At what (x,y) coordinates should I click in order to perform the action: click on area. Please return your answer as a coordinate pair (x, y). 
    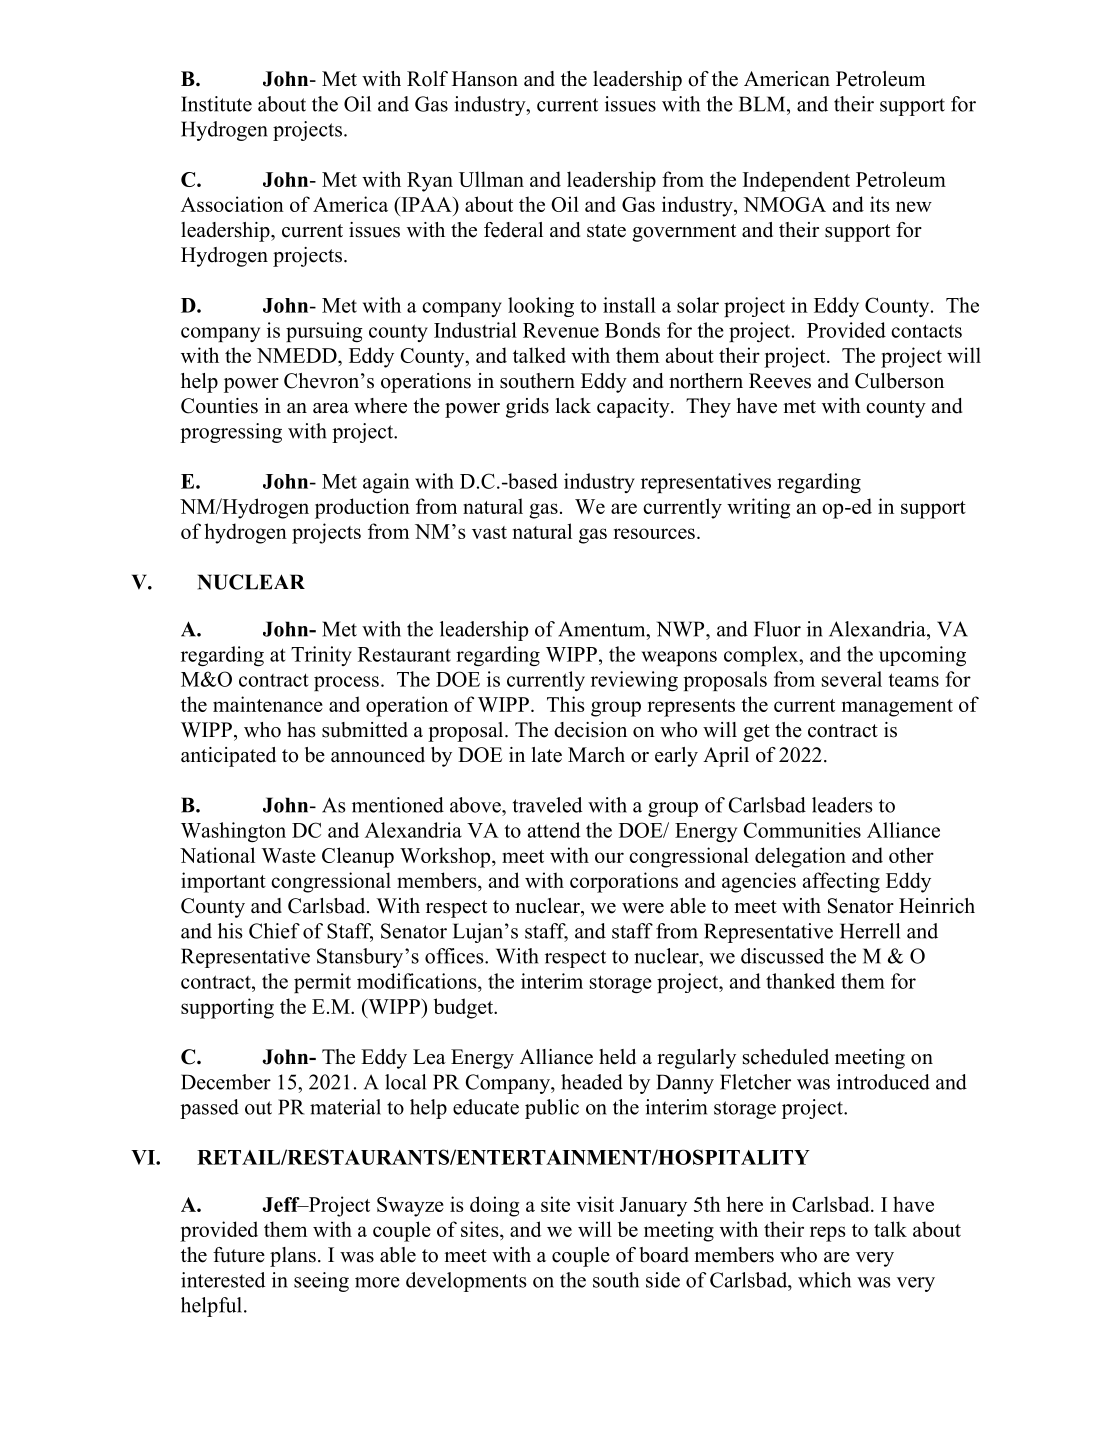
    Looking at the image, I should click on (331, 408).
